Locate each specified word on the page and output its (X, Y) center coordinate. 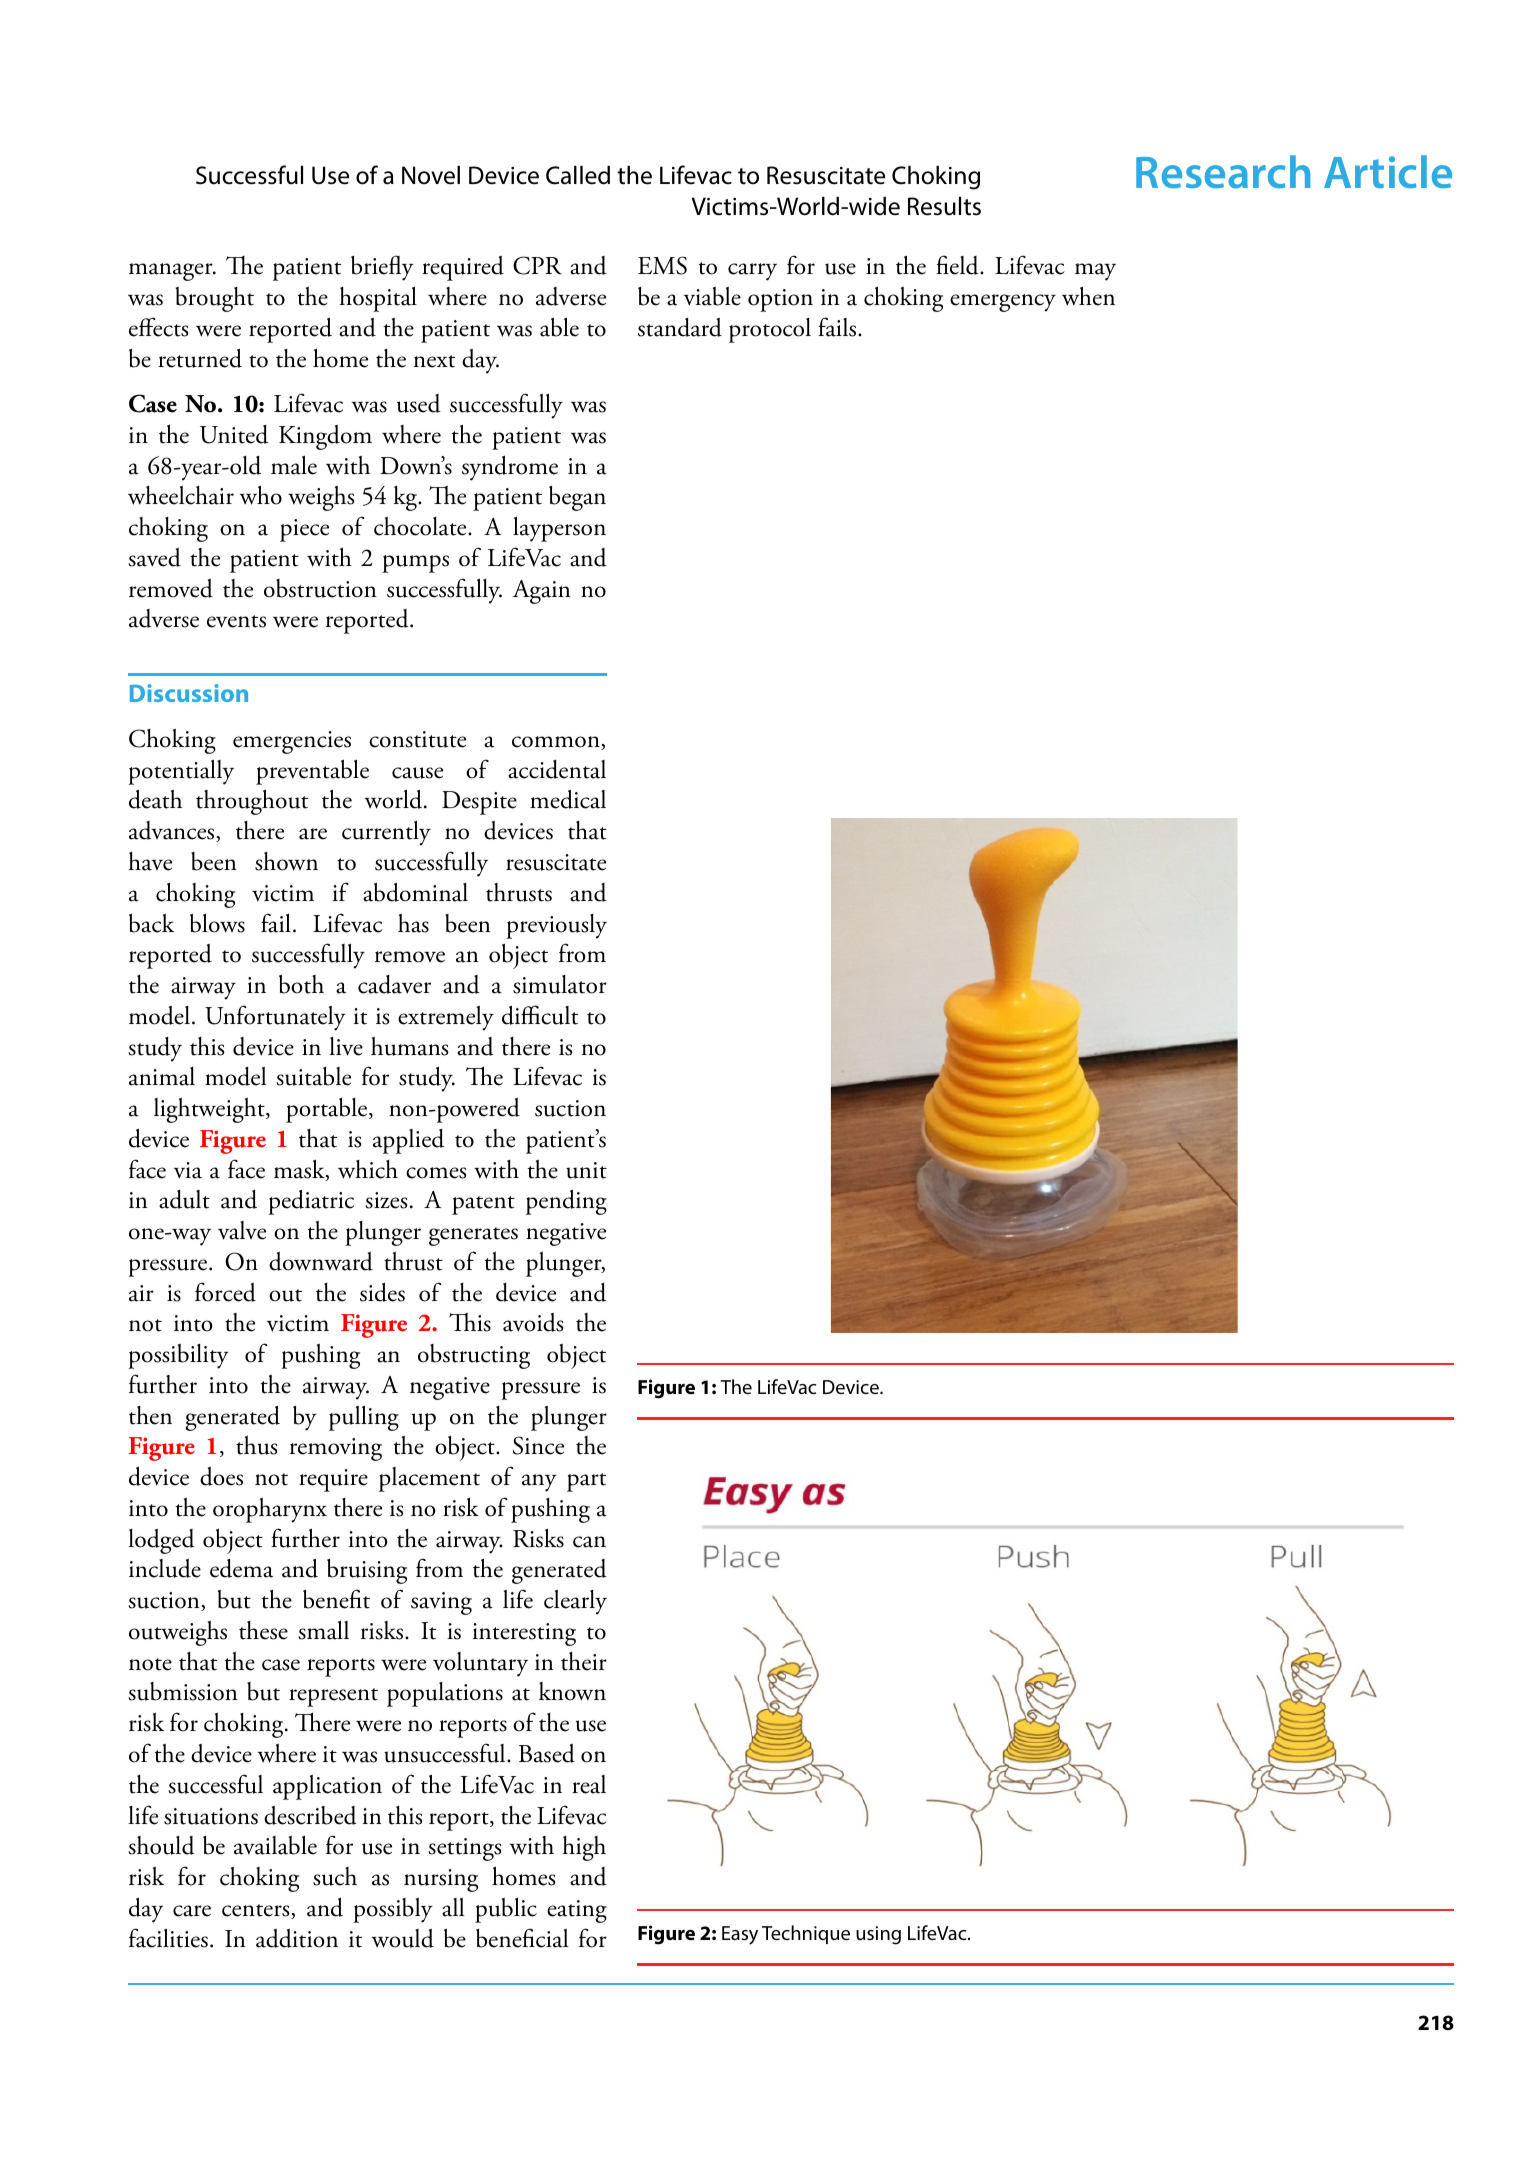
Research (1223, 172)
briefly (382, 268)
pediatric (311, 1202)
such (335, 1876)
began (577, 498)
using (878, 1935)
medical (568, 799)
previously (556, 926)
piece (304, 530)
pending (566, 1202)
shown (286, 861)
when (1088, 296)
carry (752, 272)
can (589, 1542)
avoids (533, 1322)
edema (241, 1568)
